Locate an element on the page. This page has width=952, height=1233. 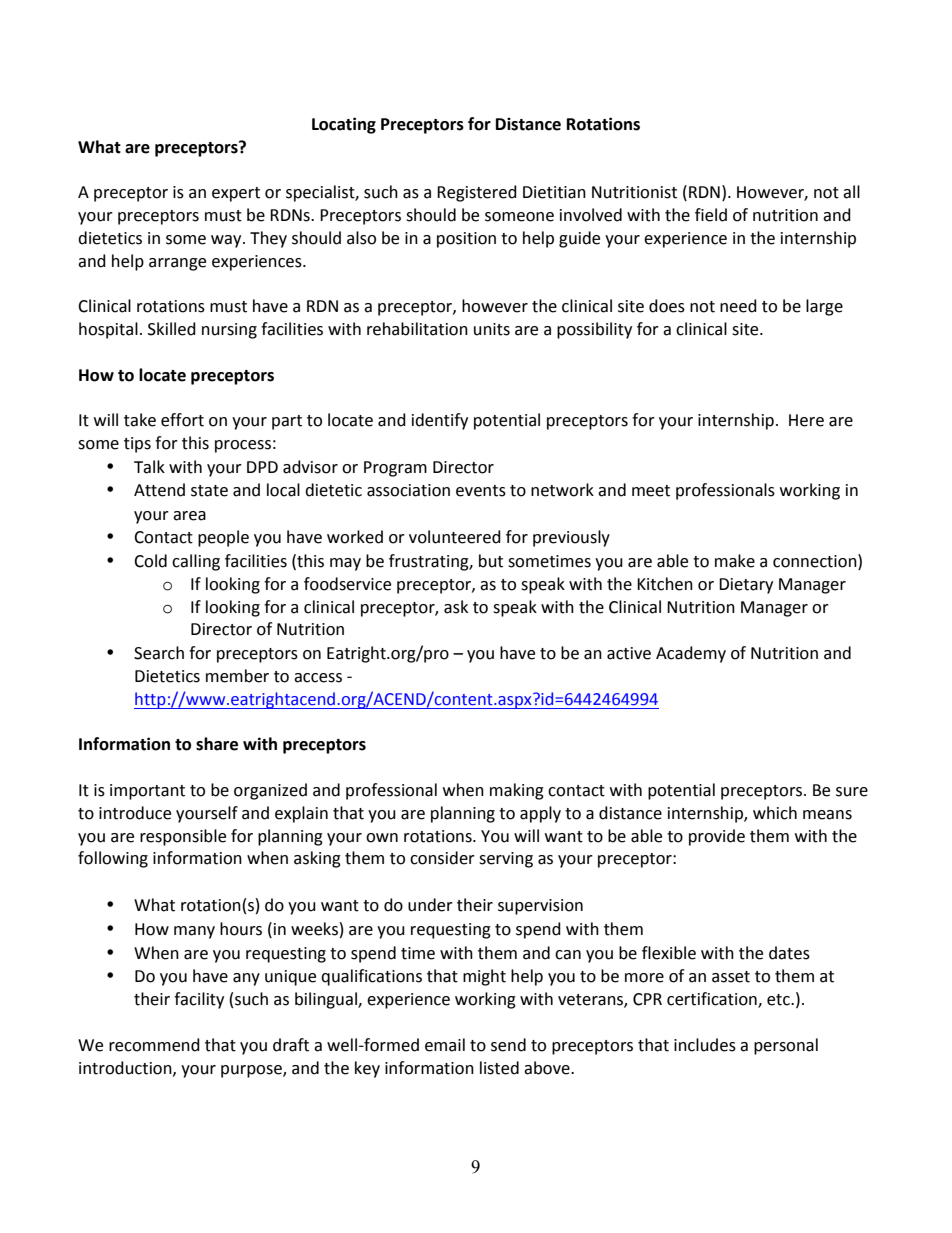
expert is located at coordinates (236, 194).
